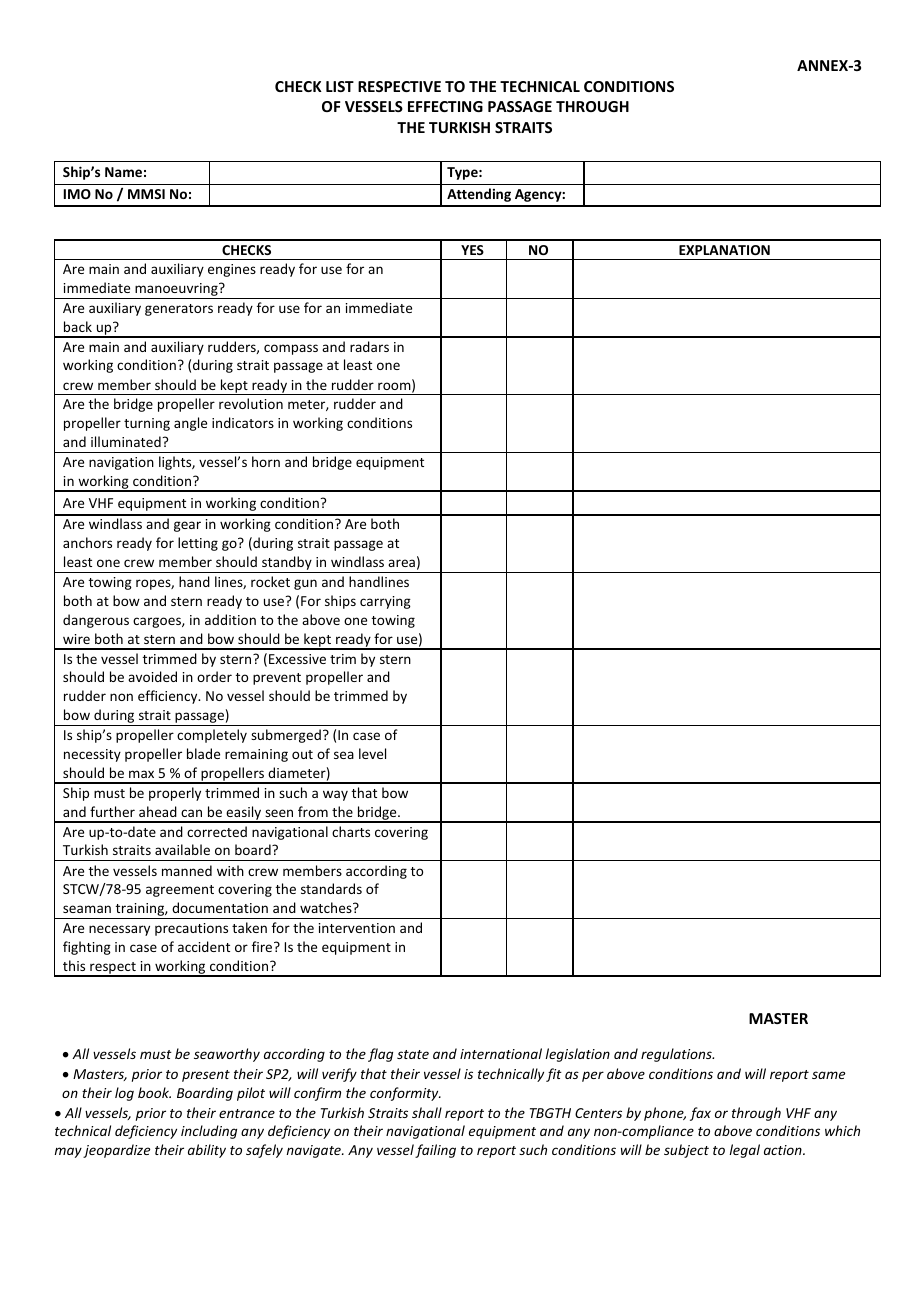 Image resolution: width=924 pixels, height=1308 pixels. What do you see at coordinates (401, 563) in the screenshot?
I see `area` at bounding box center [401, 563].
